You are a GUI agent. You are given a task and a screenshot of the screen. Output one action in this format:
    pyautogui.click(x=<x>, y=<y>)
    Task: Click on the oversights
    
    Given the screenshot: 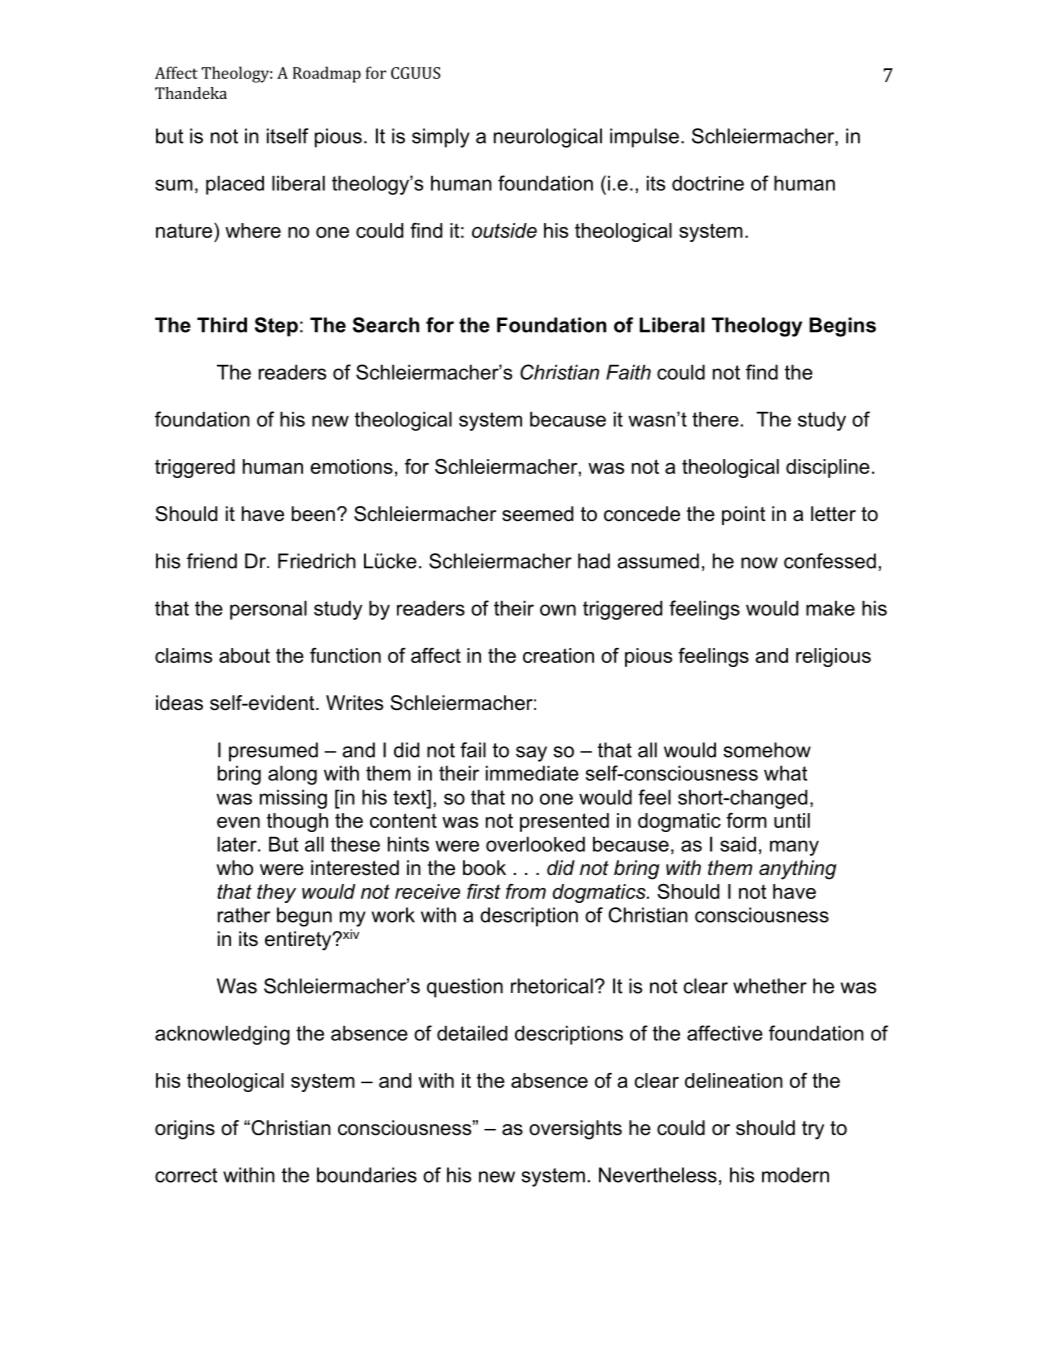 What is the action you would take?
    pyautogui.click(x=575, y=1130)
